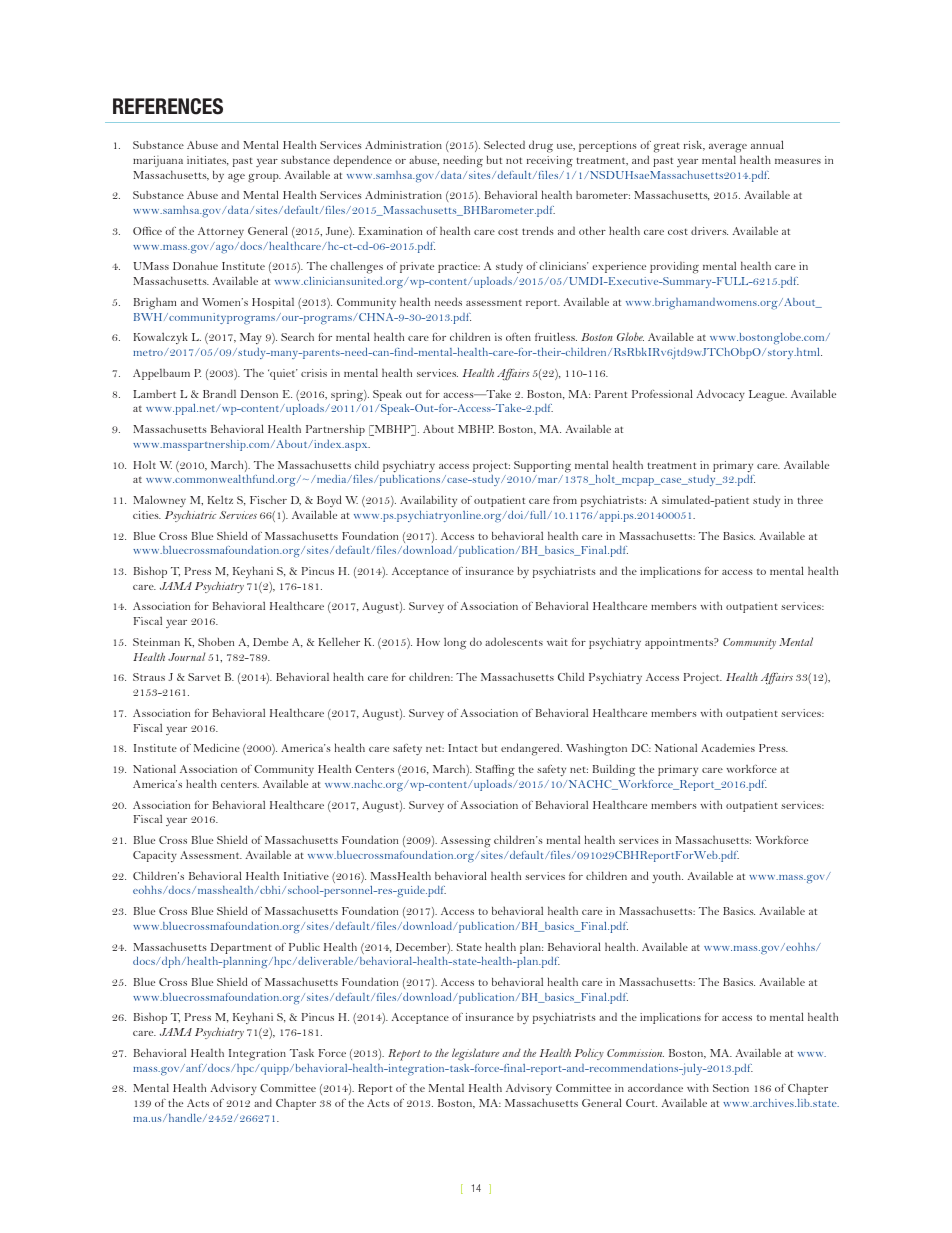 Image resolution: width=952 pixels, height=1233 pixels. I want to click on initiates, so click(208, 161).
